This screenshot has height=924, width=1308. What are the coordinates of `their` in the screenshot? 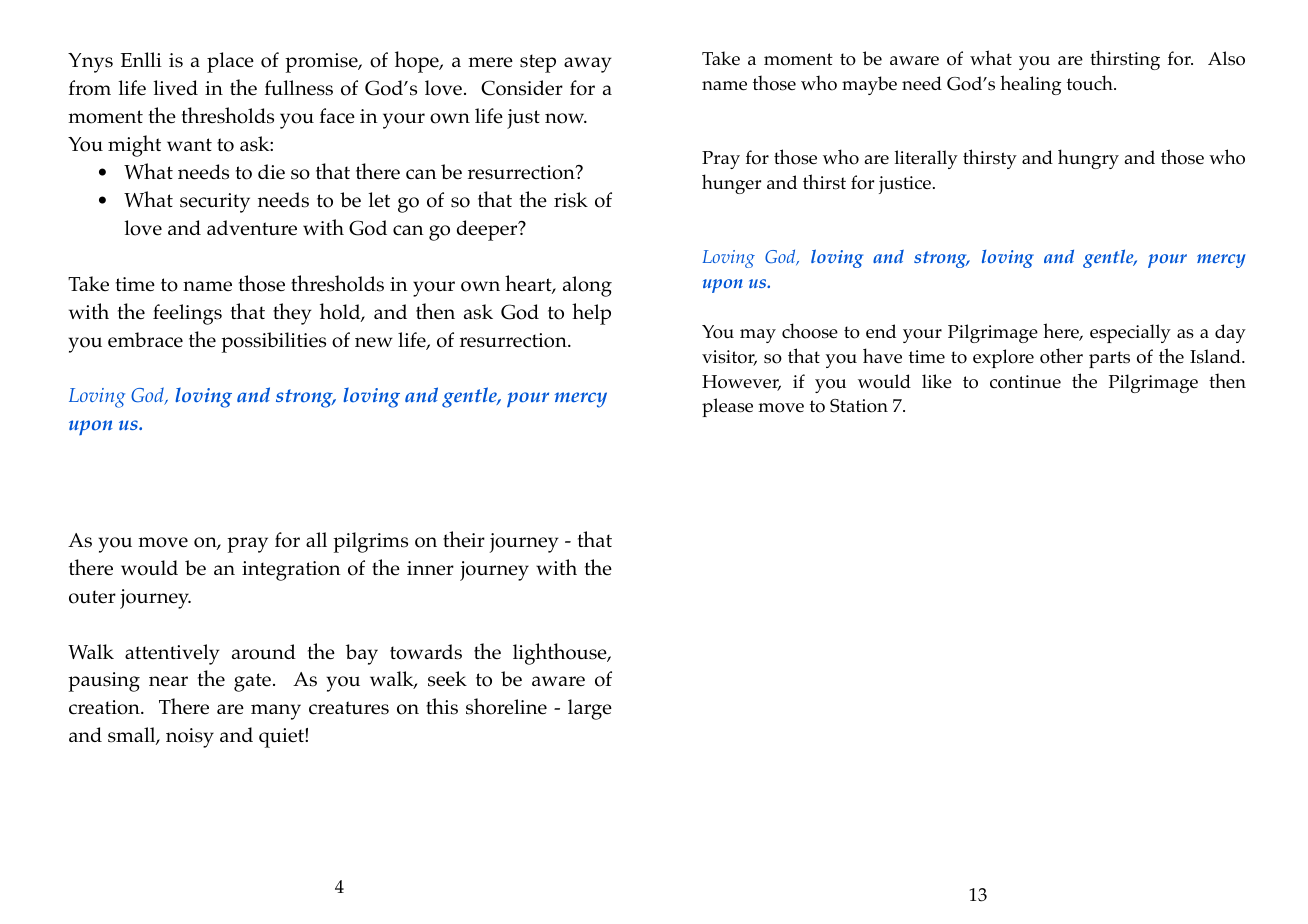 It's located at (464, 539).
